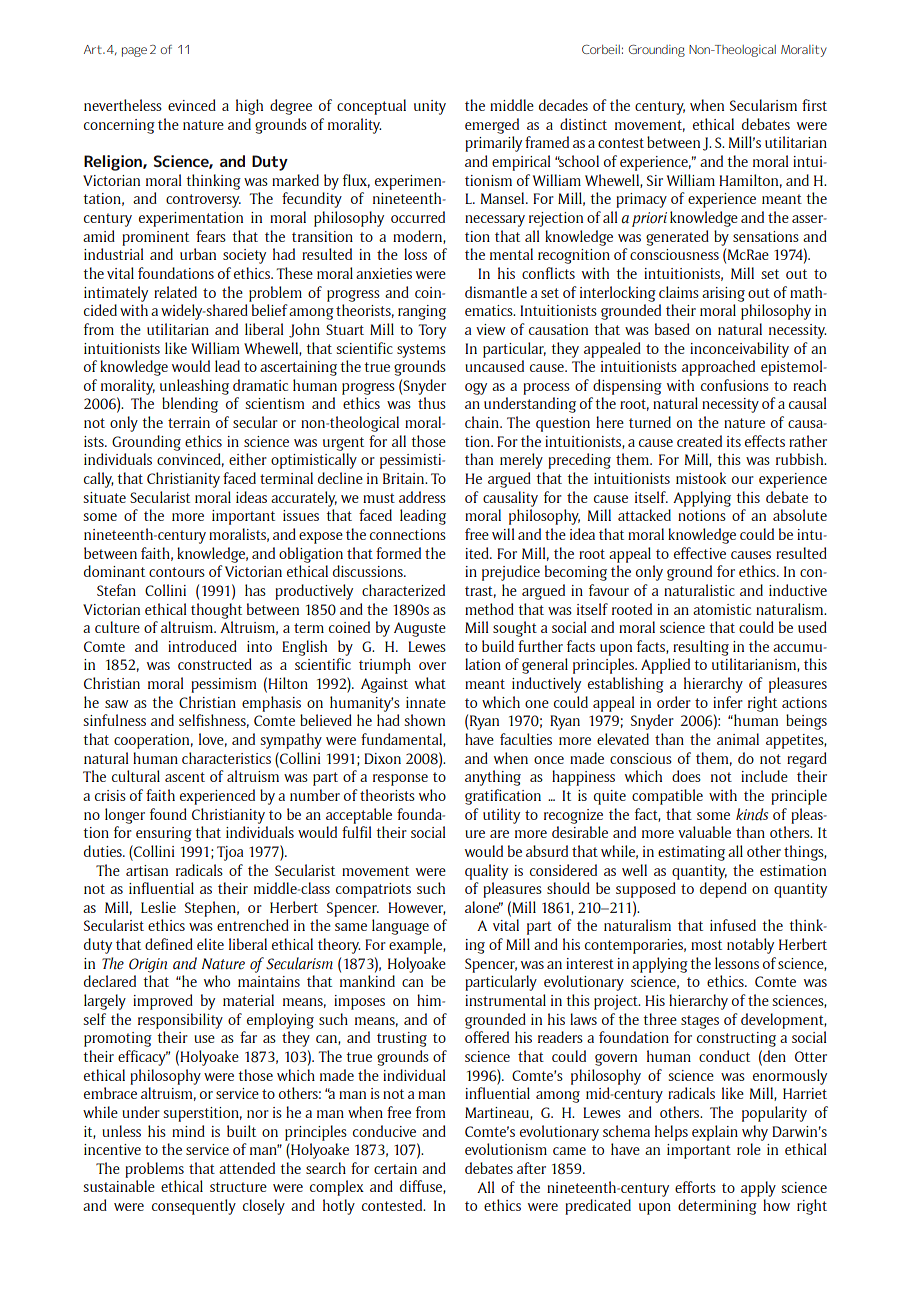  What do you see at coordinates (749, 1149) in the screenshot?
I see `role` at bounding box center [749, 1149].
